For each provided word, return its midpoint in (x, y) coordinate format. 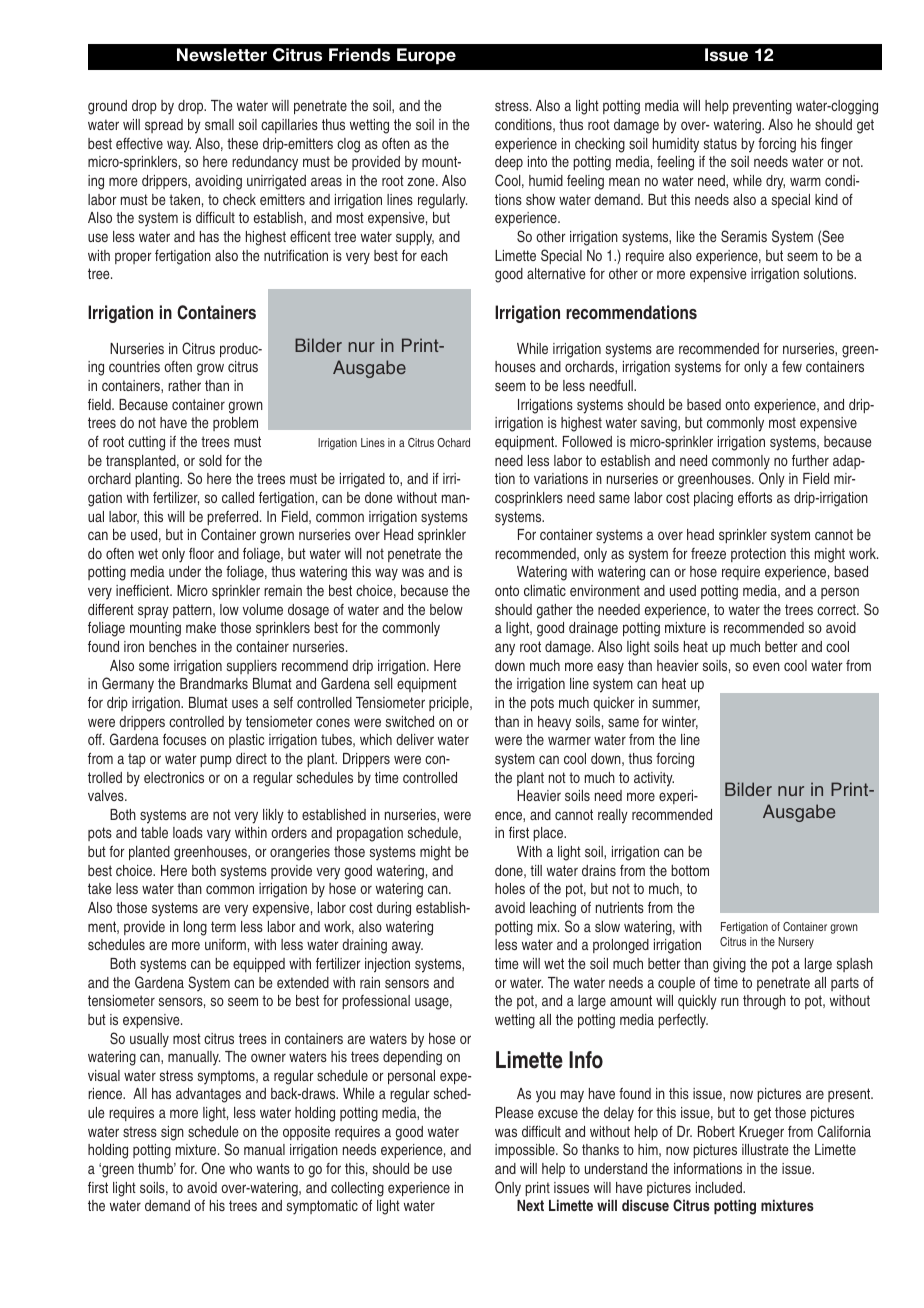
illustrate (765, 1149)
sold (210, 460)
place (549, 834)
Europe (426, 56)
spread (164, 126)
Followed (587, 441)
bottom (690, 870)
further (810, 460)
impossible (526, 1151)
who (240, 1168)
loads (188, 832)
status (720, 143)
